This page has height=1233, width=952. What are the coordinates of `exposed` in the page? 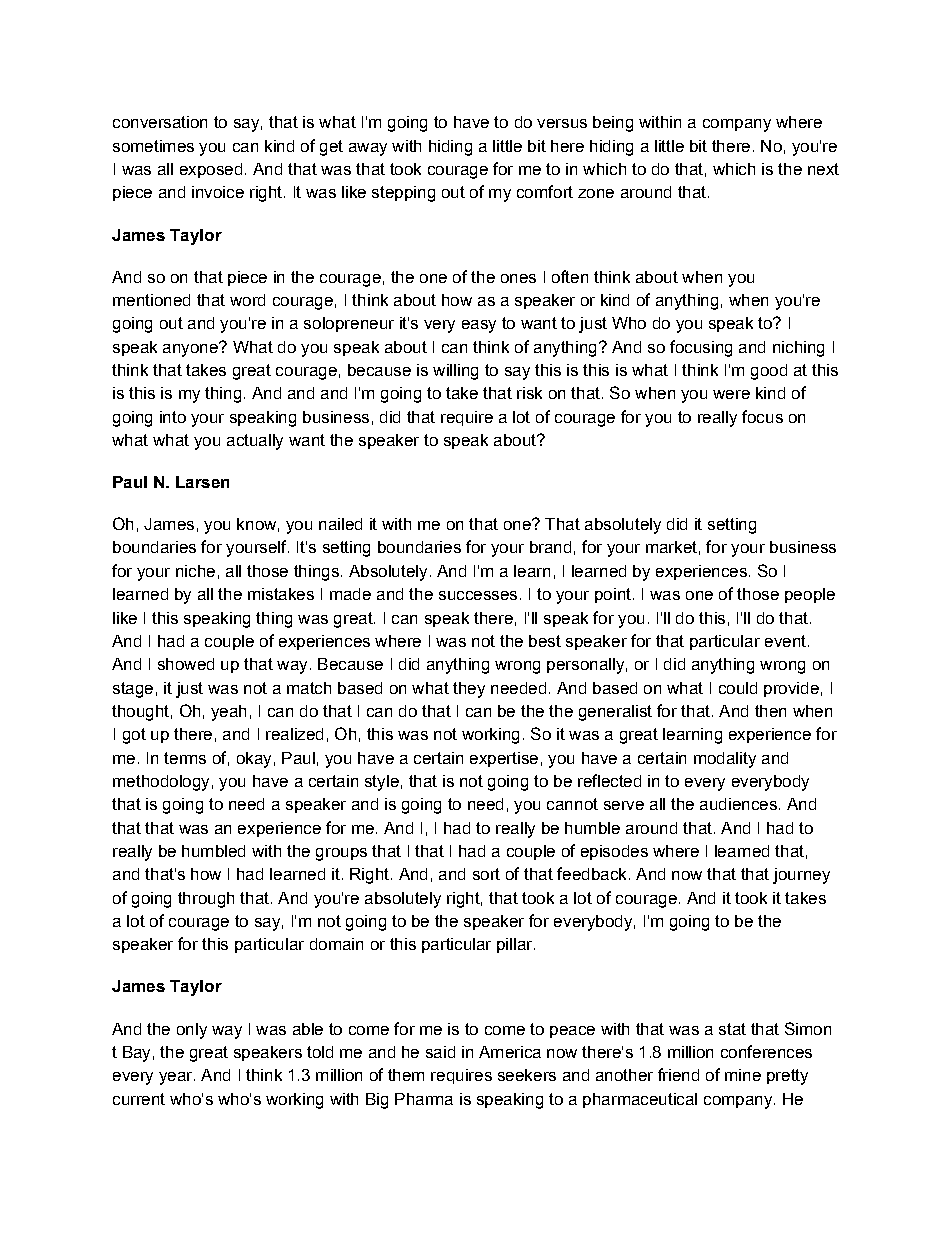 It's located at (211, 170).
